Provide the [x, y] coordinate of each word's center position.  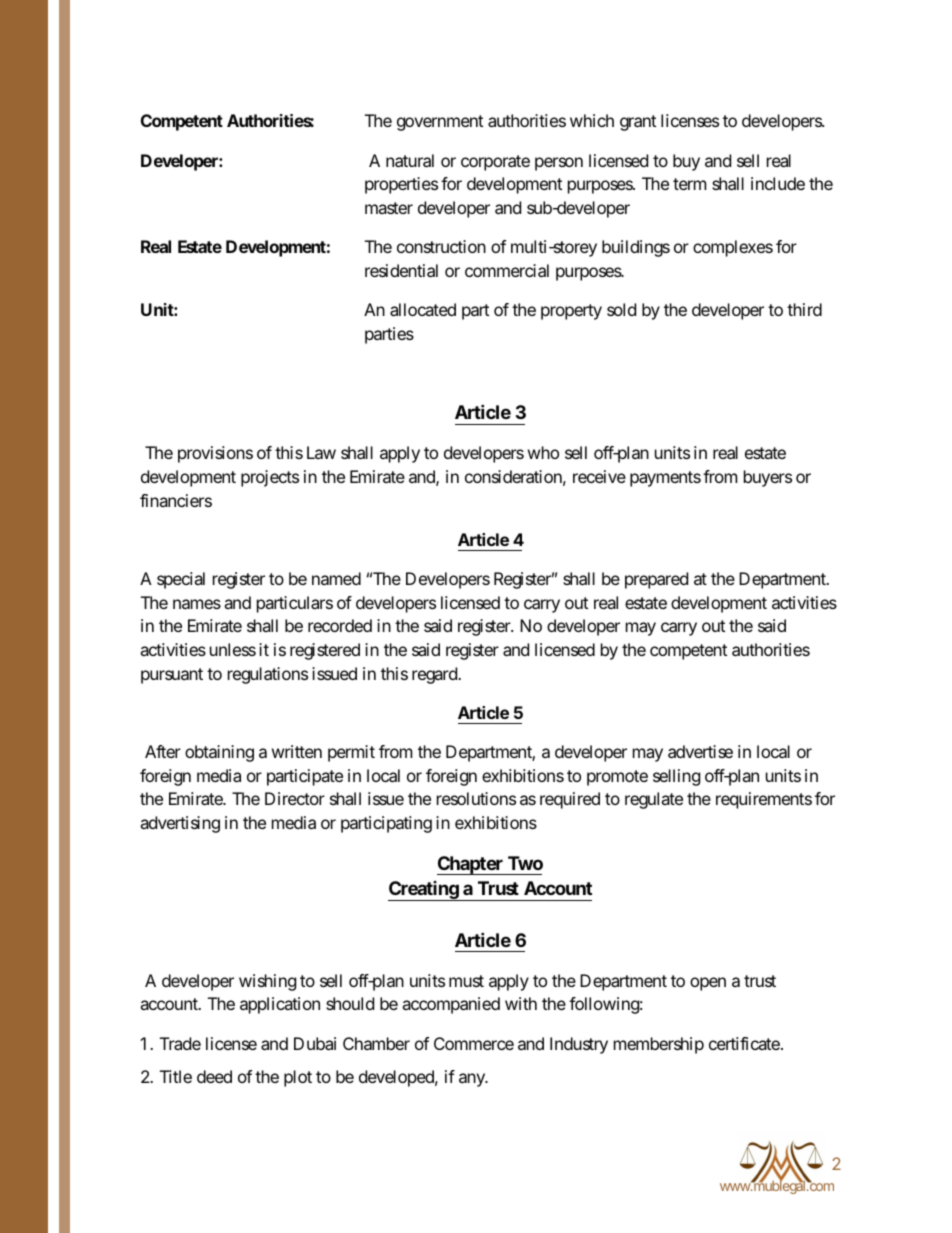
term [689, 184]
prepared [656, 580]
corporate [495, 163]
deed [214, 1076]
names [197, 604]
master [389, 208]
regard [434, 675]
